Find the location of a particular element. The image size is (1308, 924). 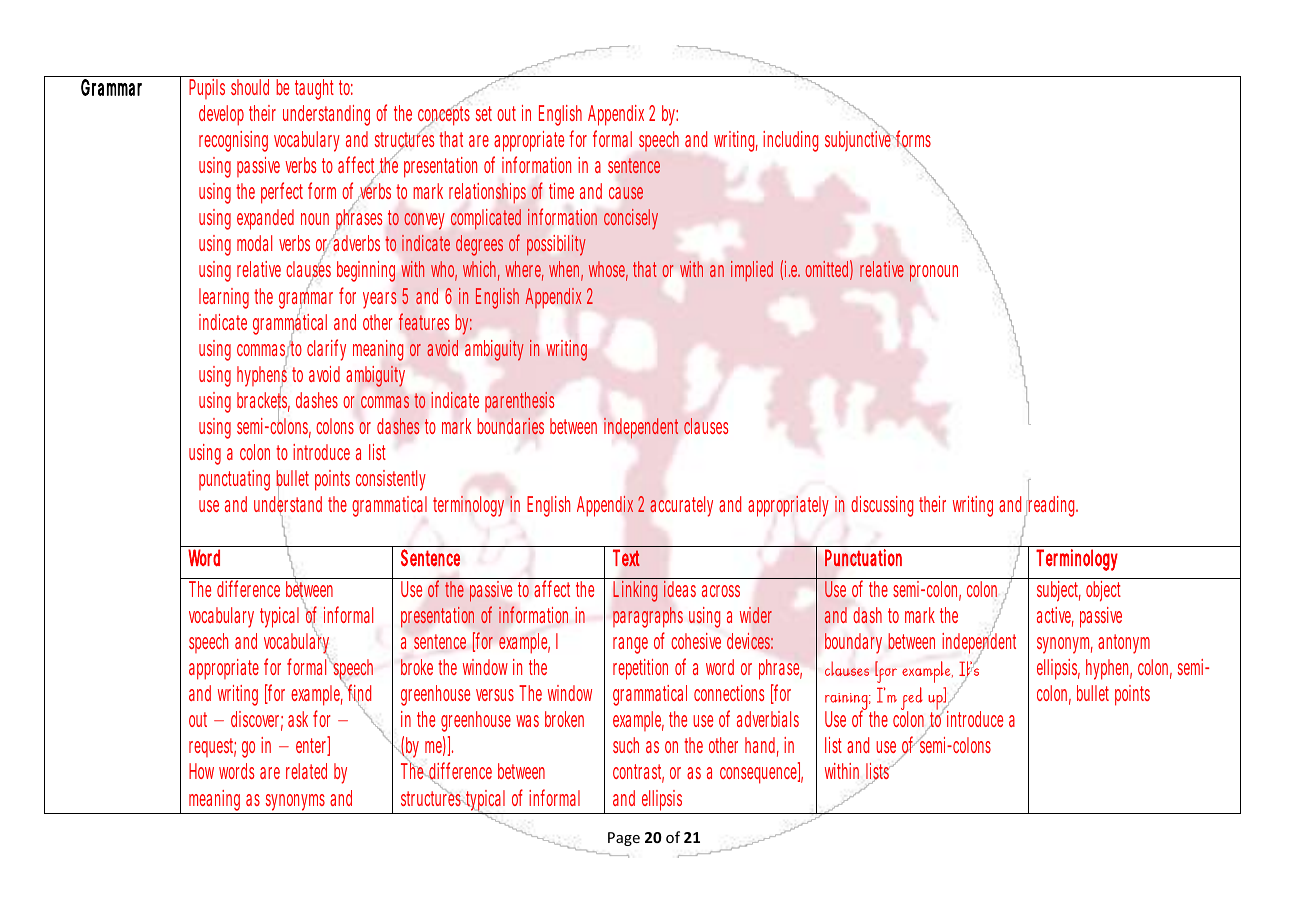

taught is located at coordinates (314, 89).
